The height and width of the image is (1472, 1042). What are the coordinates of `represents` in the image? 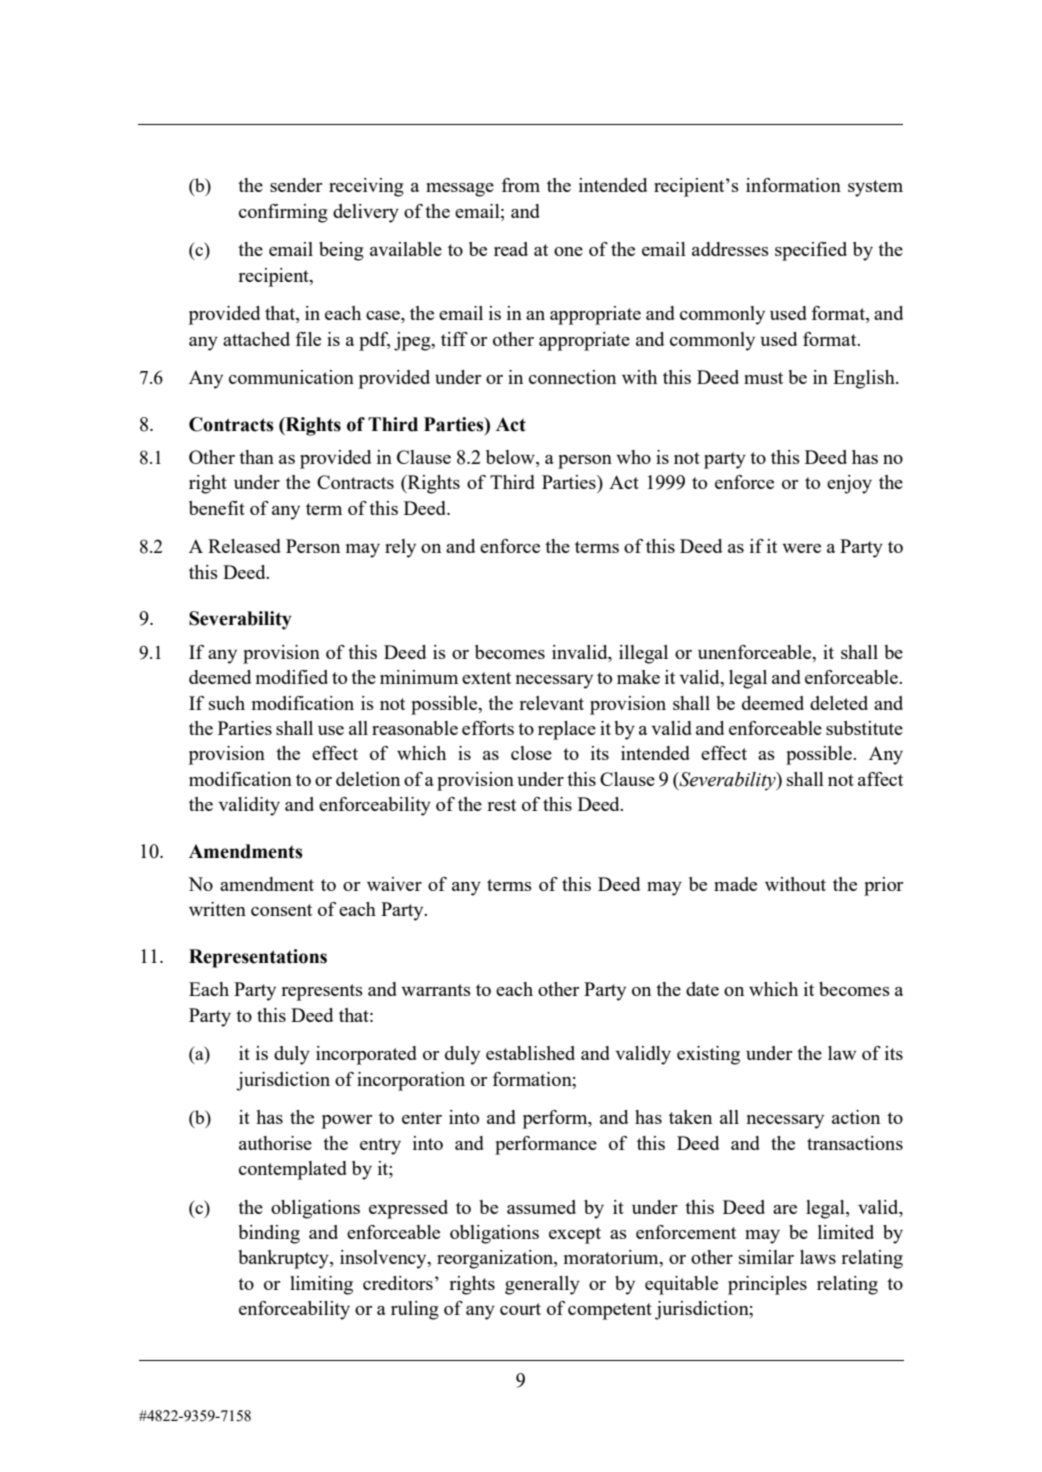 It's located at (322, 992).
